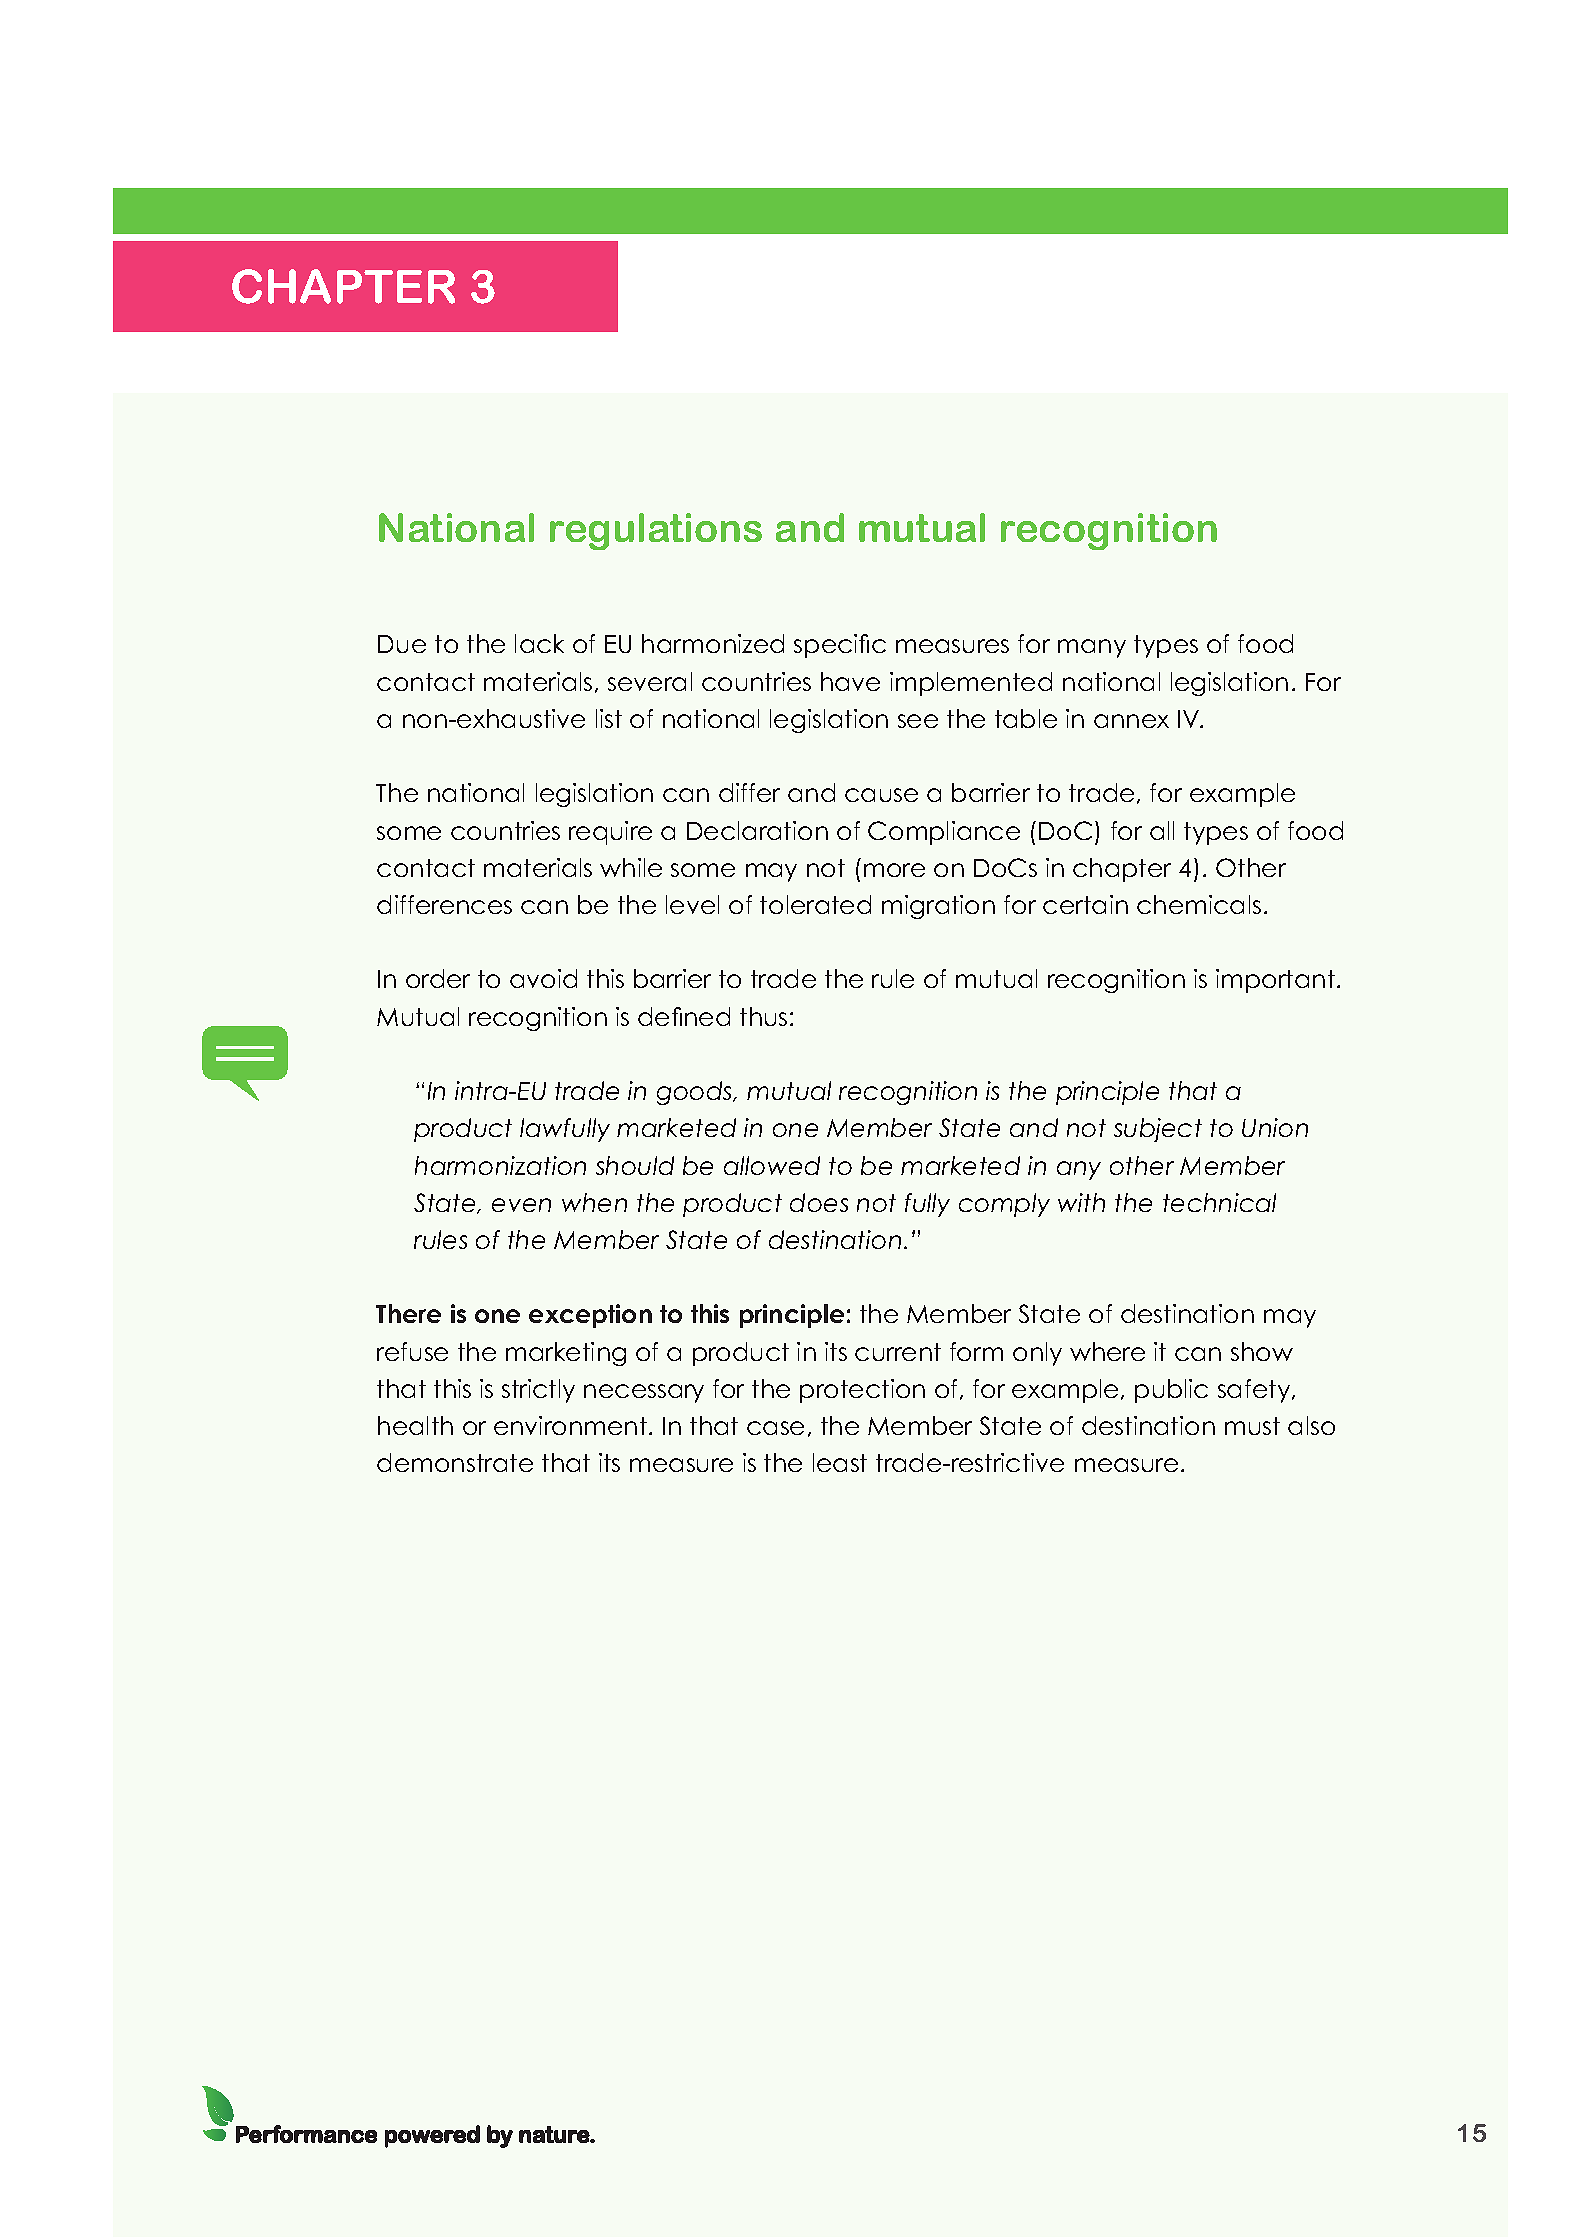 This screenshot has width=1583, height=2238. I want to click on technical, so click(1219, 1202).
